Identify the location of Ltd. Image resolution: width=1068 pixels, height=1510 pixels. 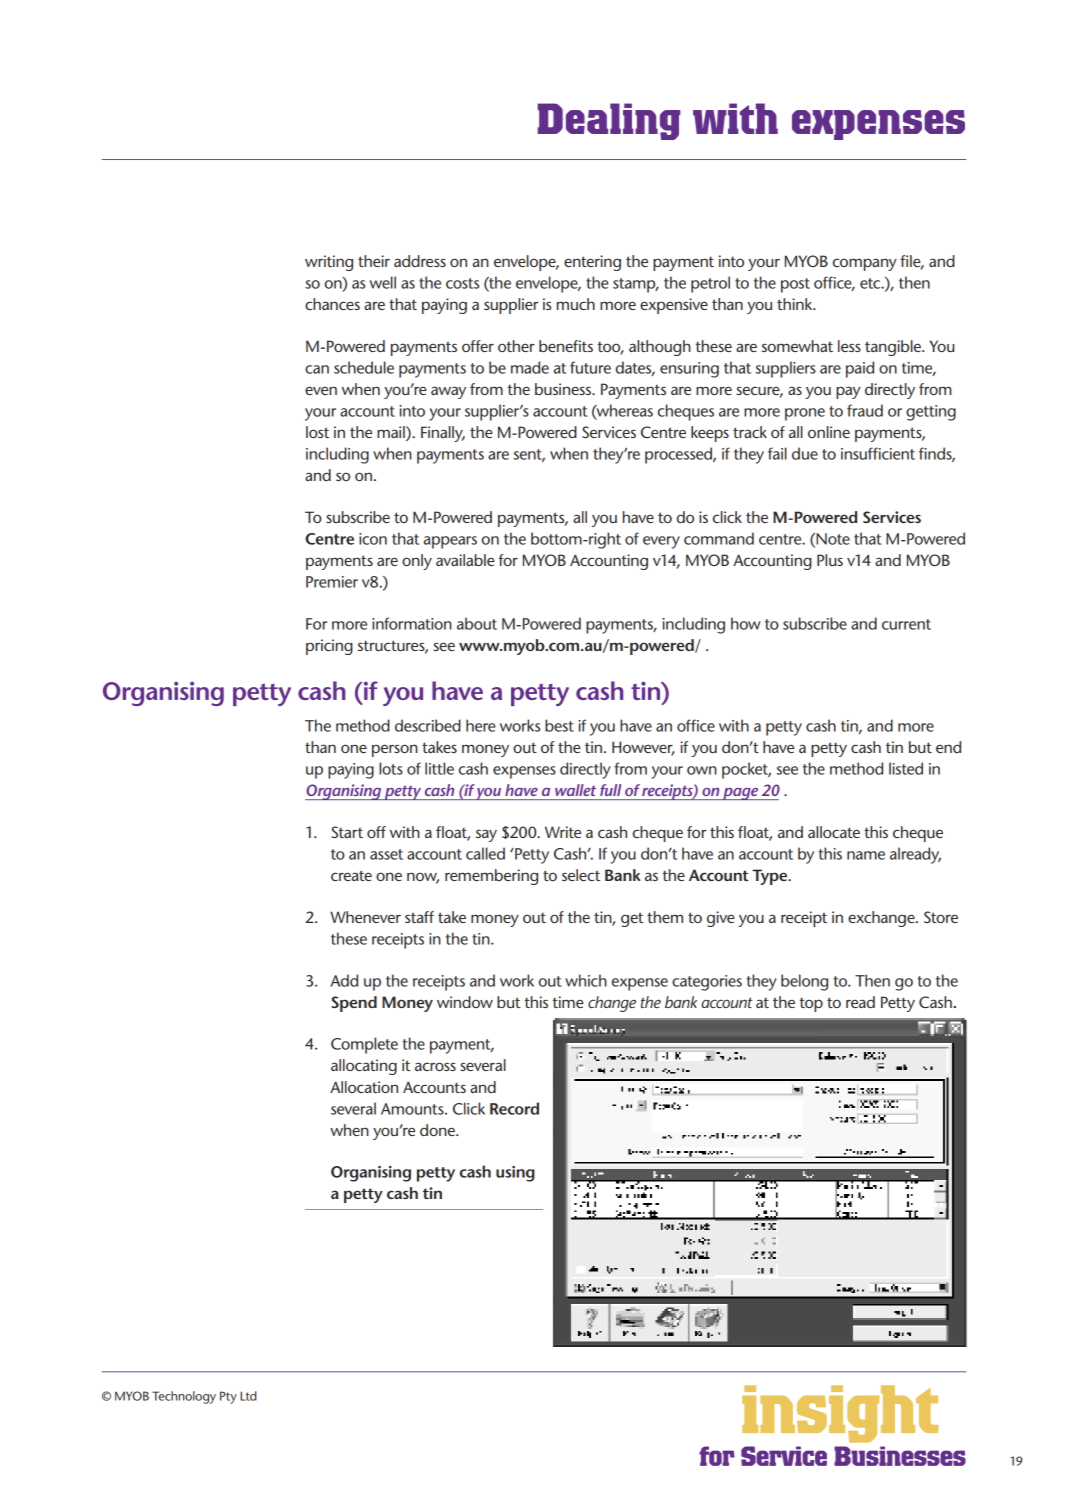
(248, 1396).
